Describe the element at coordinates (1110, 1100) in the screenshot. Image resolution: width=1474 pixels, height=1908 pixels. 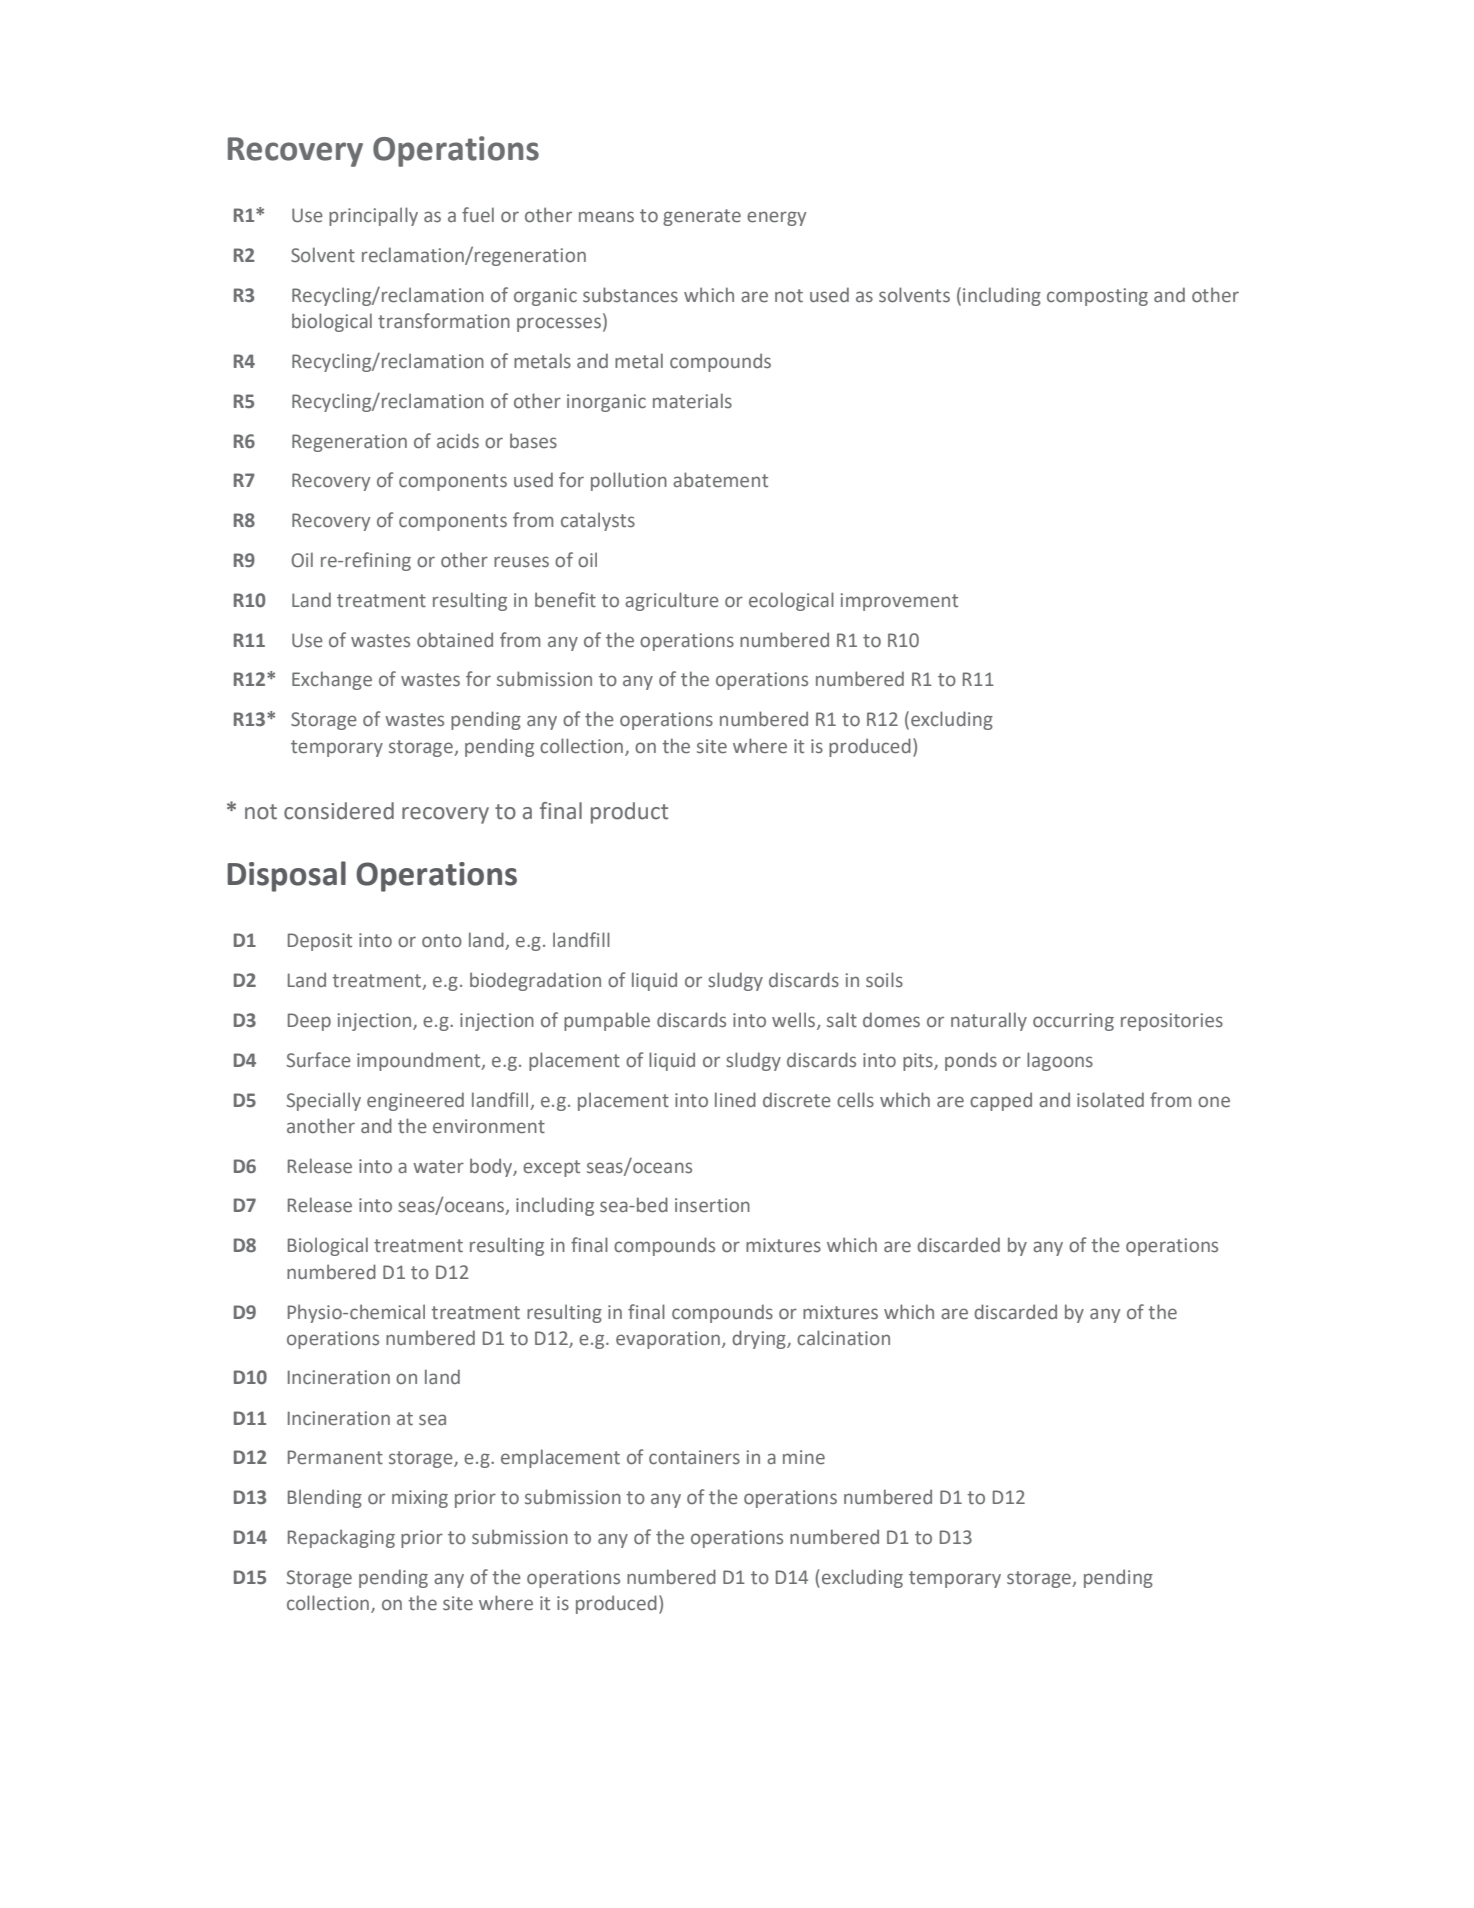
I see `isolated` at that location.
